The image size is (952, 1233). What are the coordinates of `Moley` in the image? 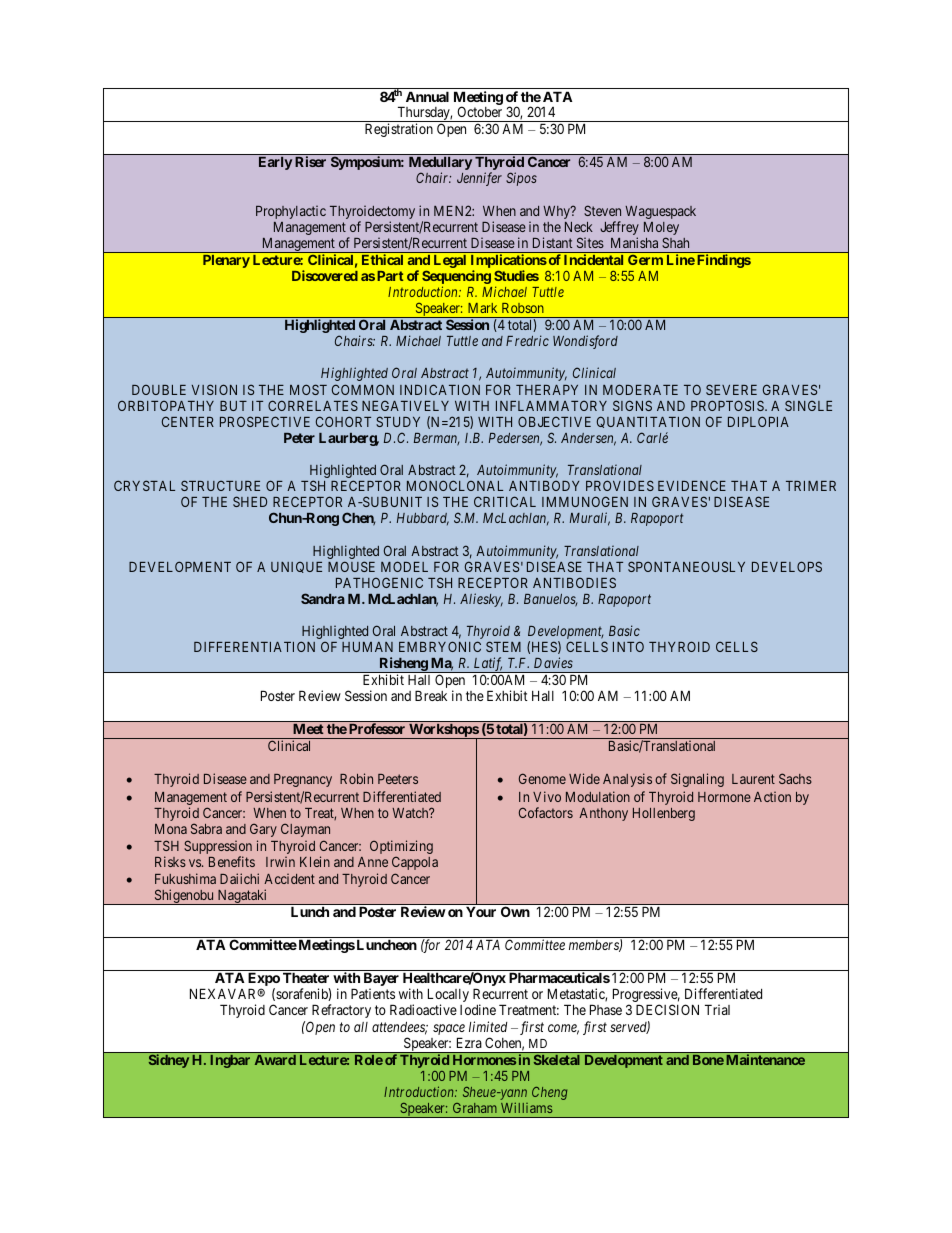 It's located at (661, 230).
